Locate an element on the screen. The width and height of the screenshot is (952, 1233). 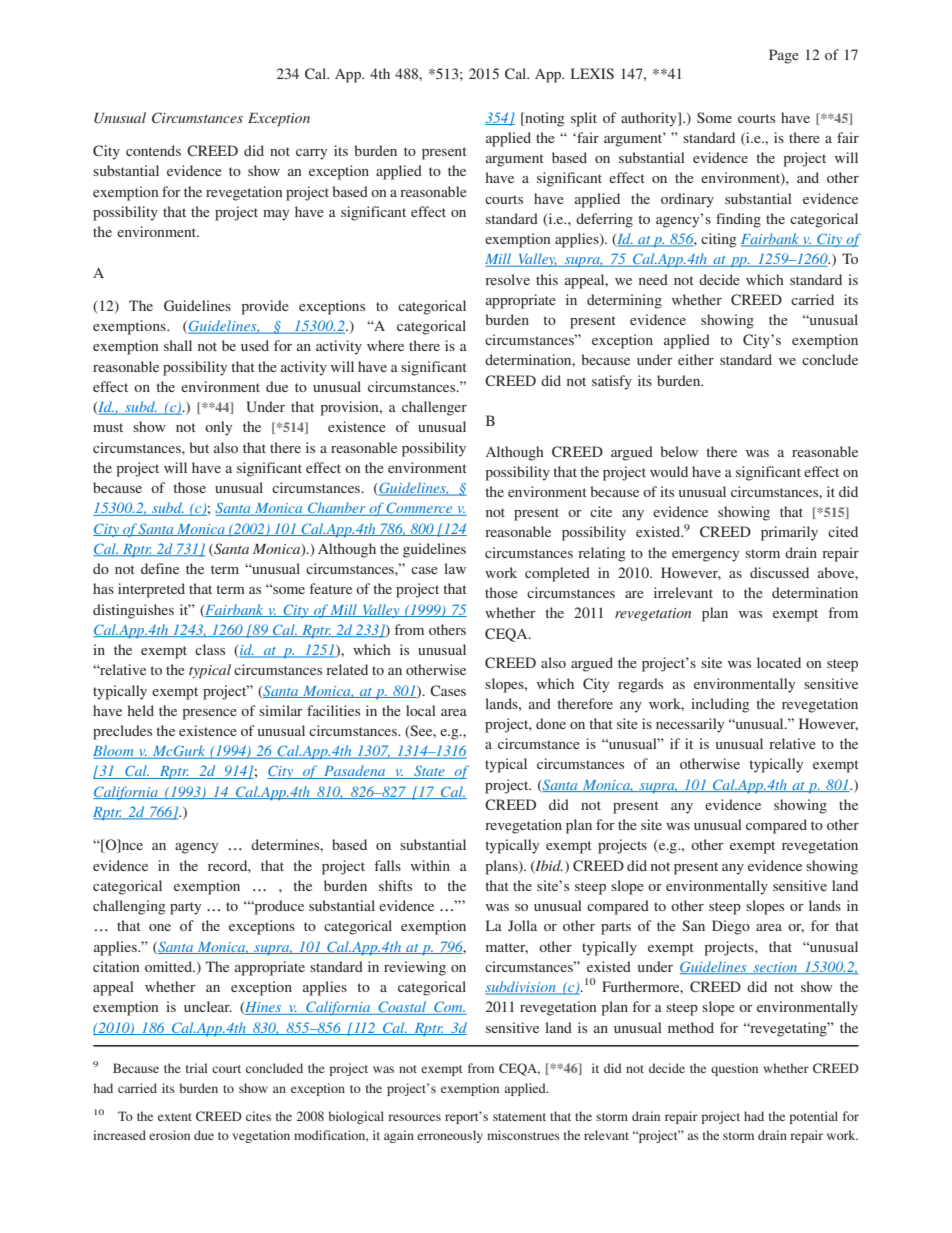
within is located at coordinates (430, 865).
